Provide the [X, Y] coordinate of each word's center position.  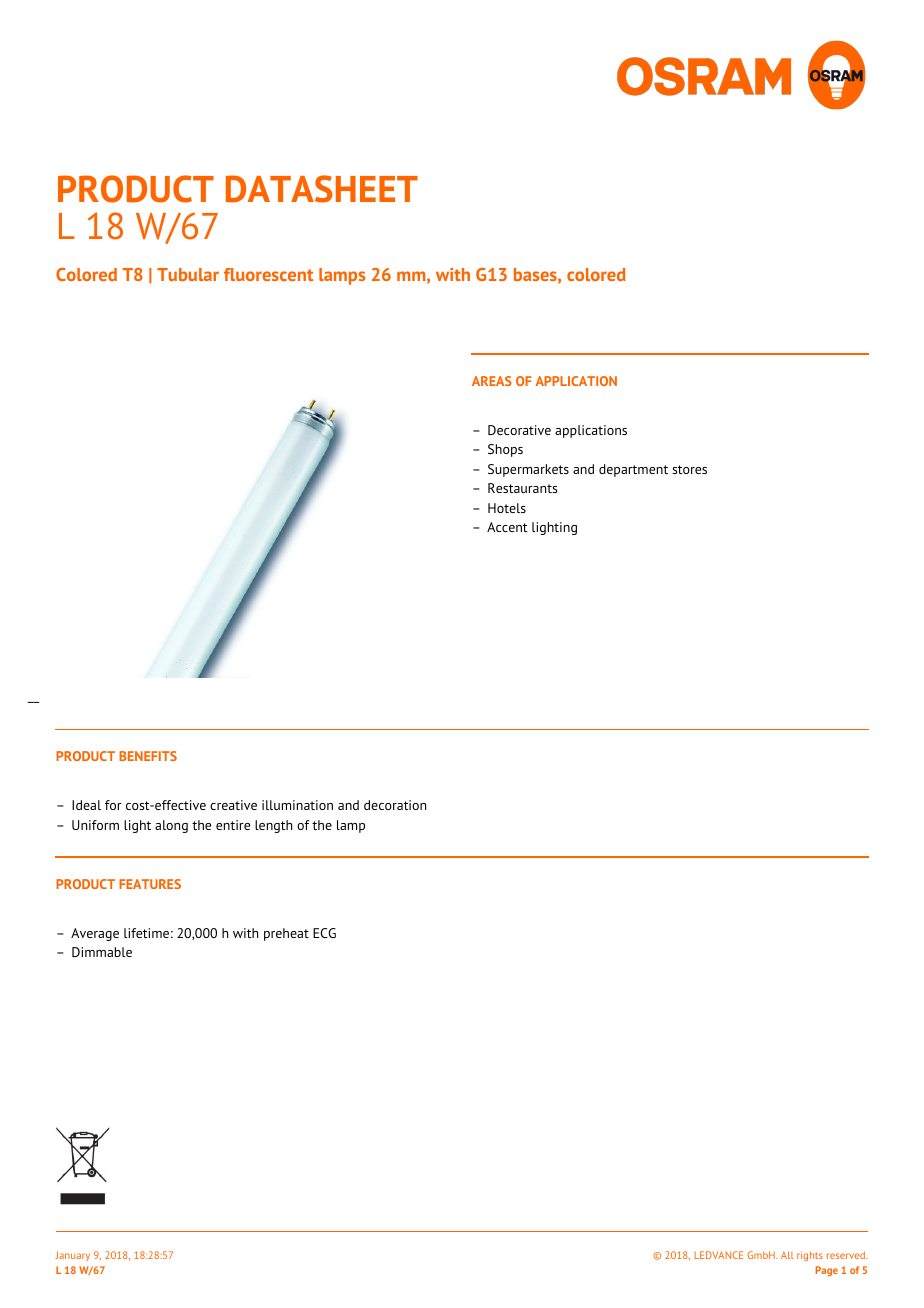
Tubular [188, 274]
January [72, 1256]
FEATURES [150, 884]
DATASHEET [322, 189]
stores [689, 469]
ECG [324, 933]
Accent [507, 527]
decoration [395, 805]
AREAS [492, 381]
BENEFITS [148, 756]
